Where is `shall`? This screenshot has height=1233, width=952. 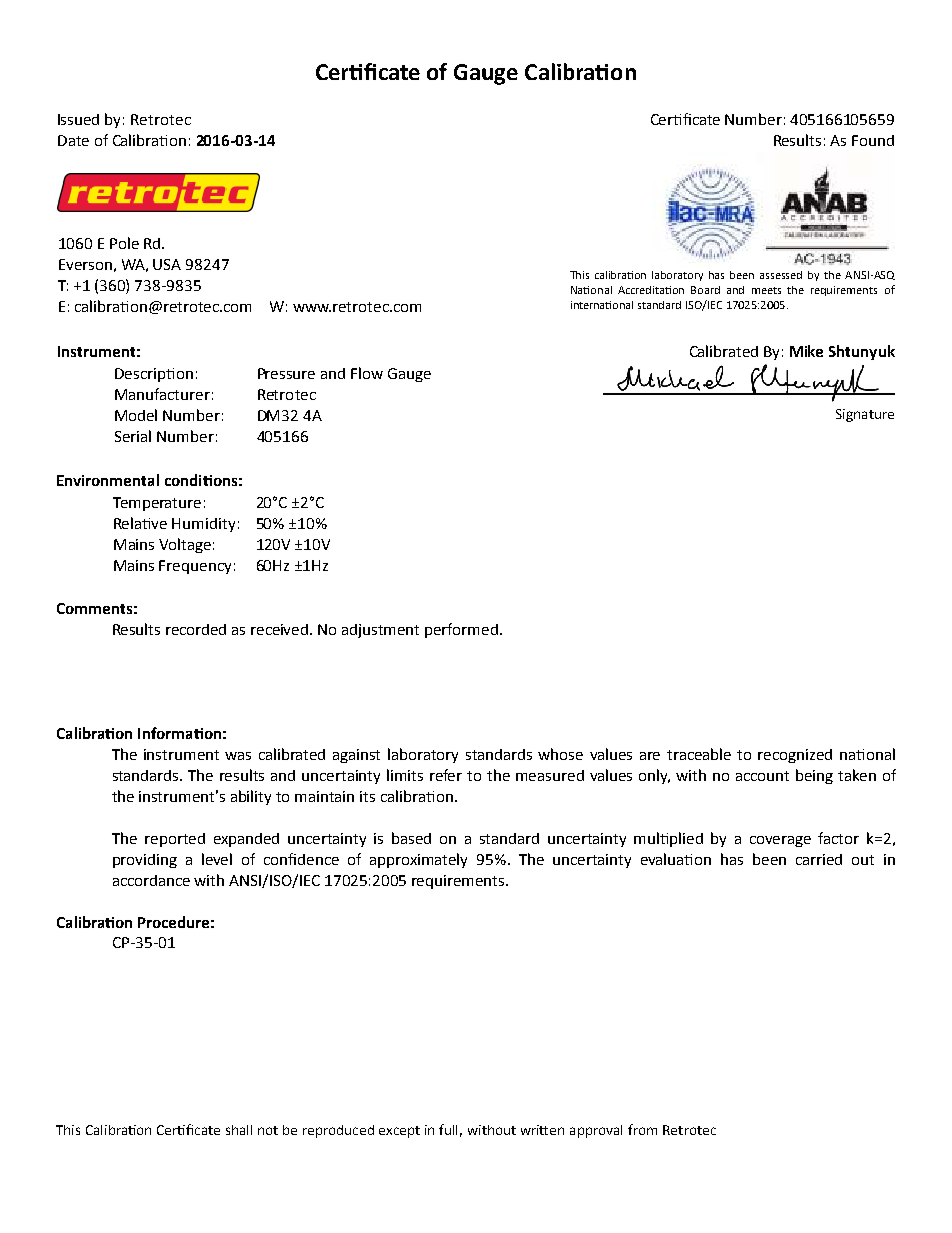 shall is located at coordinates (239, 1130).
